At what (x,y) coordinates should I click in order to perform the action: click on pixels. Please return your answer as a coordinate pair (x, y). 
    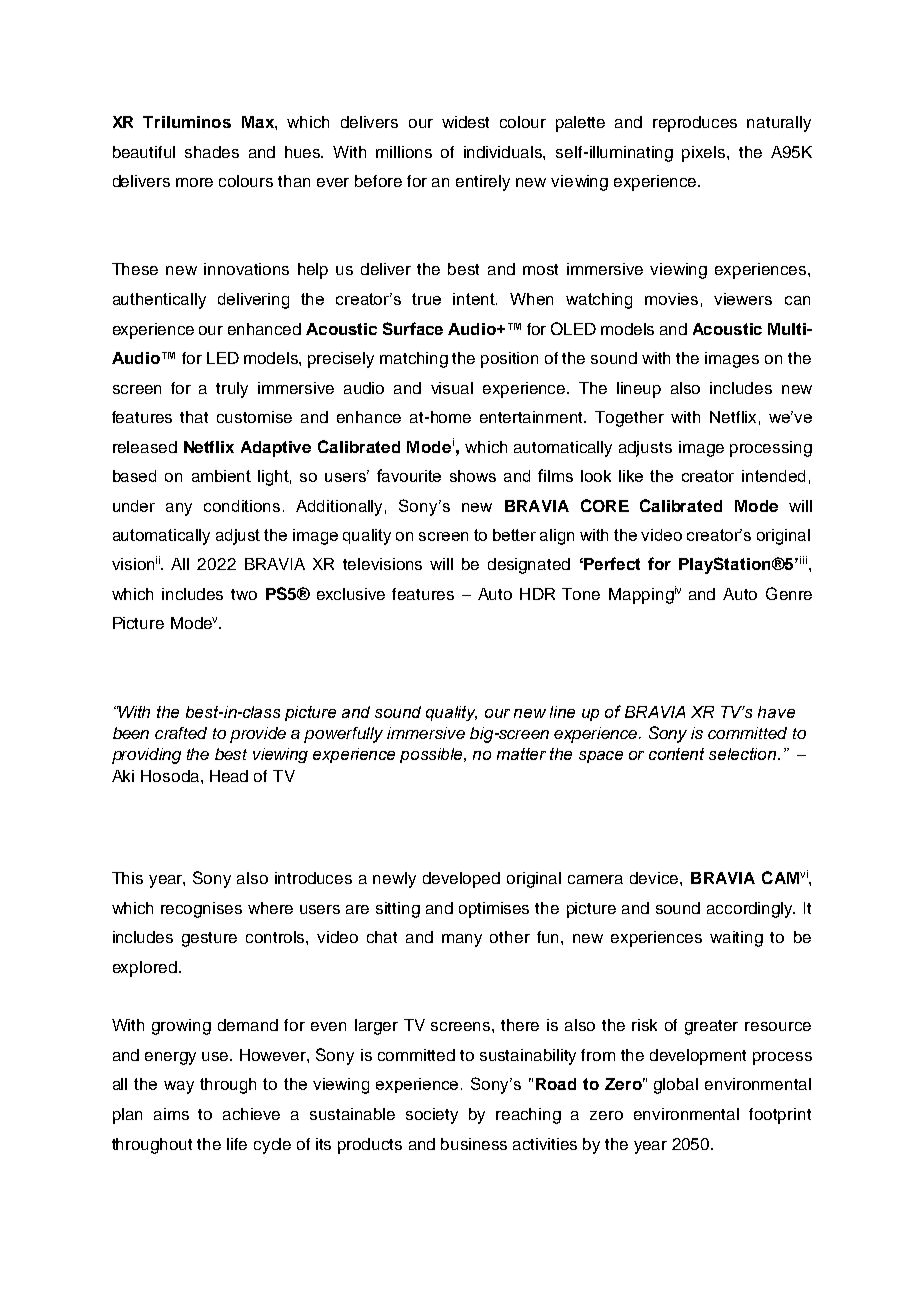
    Looking at the image, I should click on (705, 154).
